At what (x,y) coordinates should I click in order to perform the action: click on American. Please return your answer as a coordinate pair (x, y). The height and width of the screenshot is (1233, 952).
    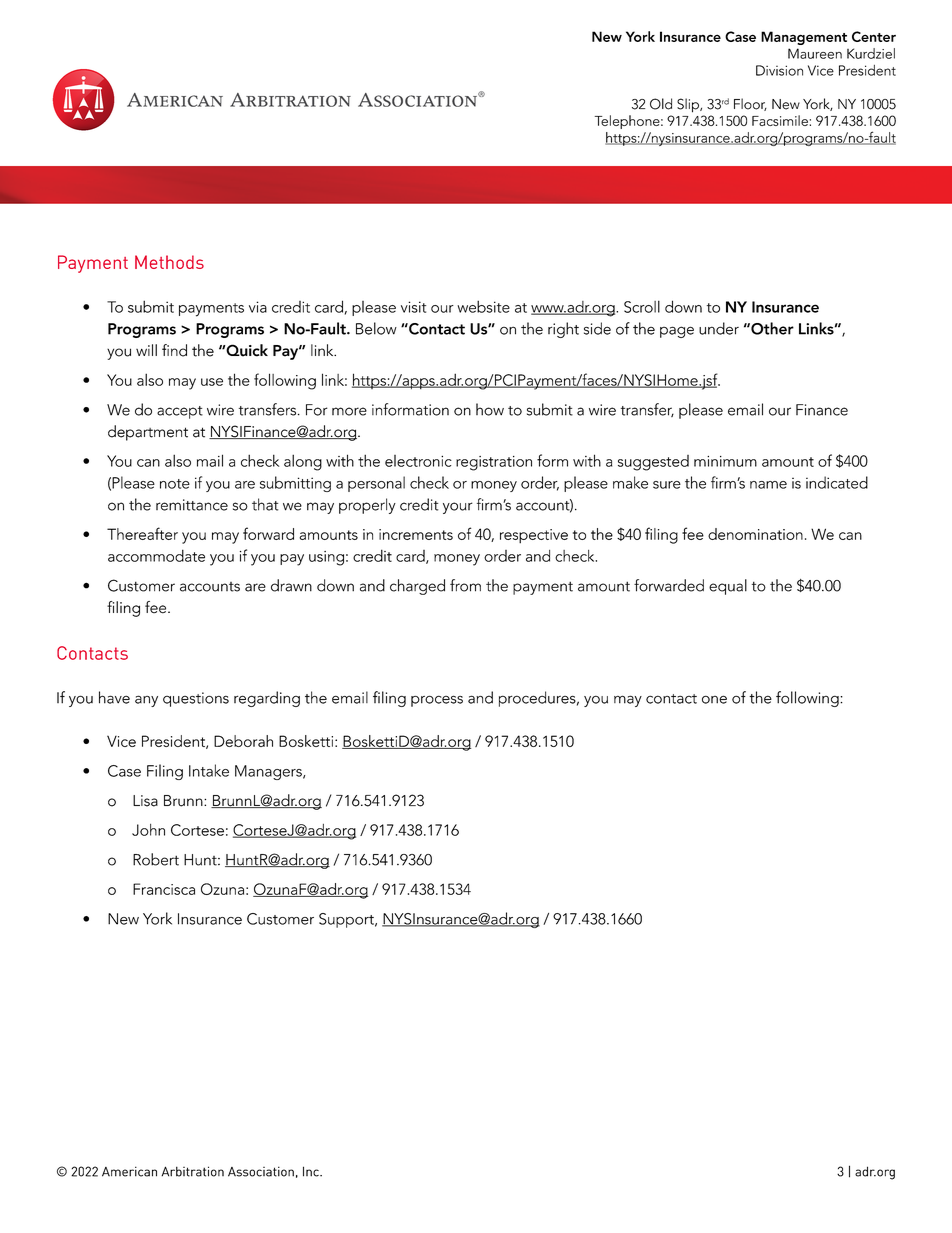
    Looking at the image, I should click on (129, 1171).
